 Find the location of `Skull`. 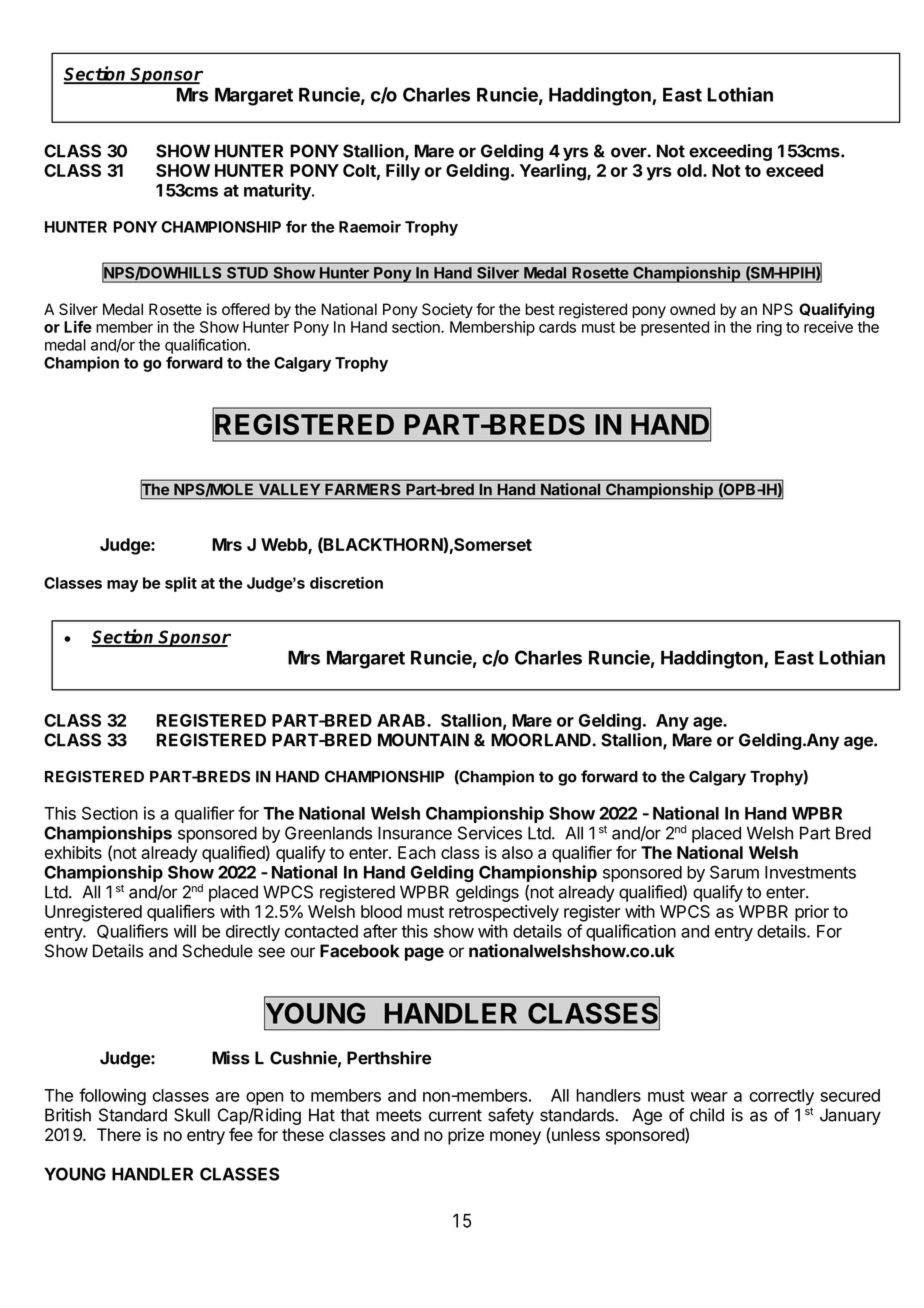

Skull is located at coordinates (192, 1115).
